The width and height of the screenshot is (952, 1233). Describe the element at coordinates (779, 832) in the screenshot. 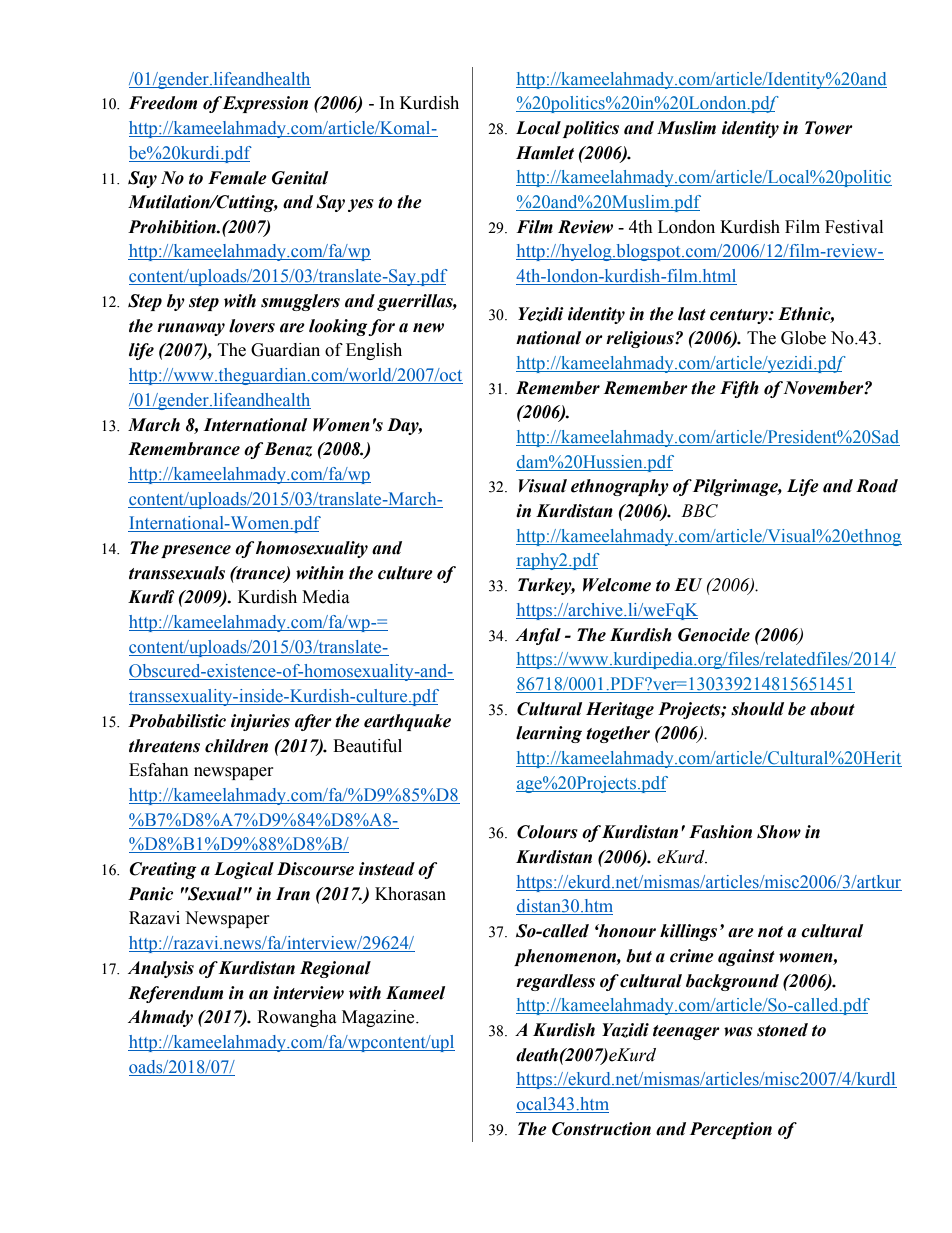

I see `Show` at that location.
